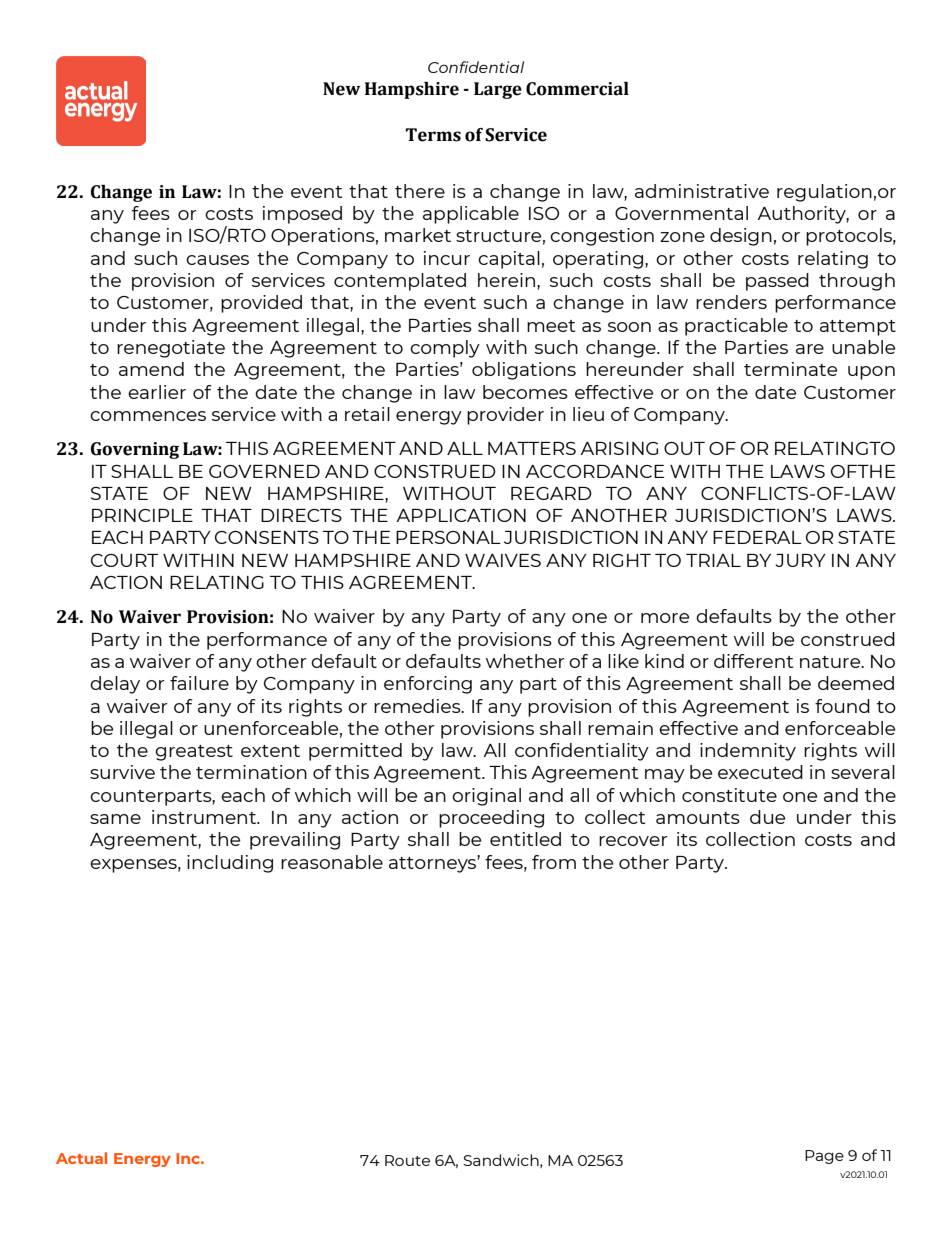 This image has height=1233, width=952. What do you see at coordinates (753, 661) in the image?
I see `different` at bounding box center [753, 661].
